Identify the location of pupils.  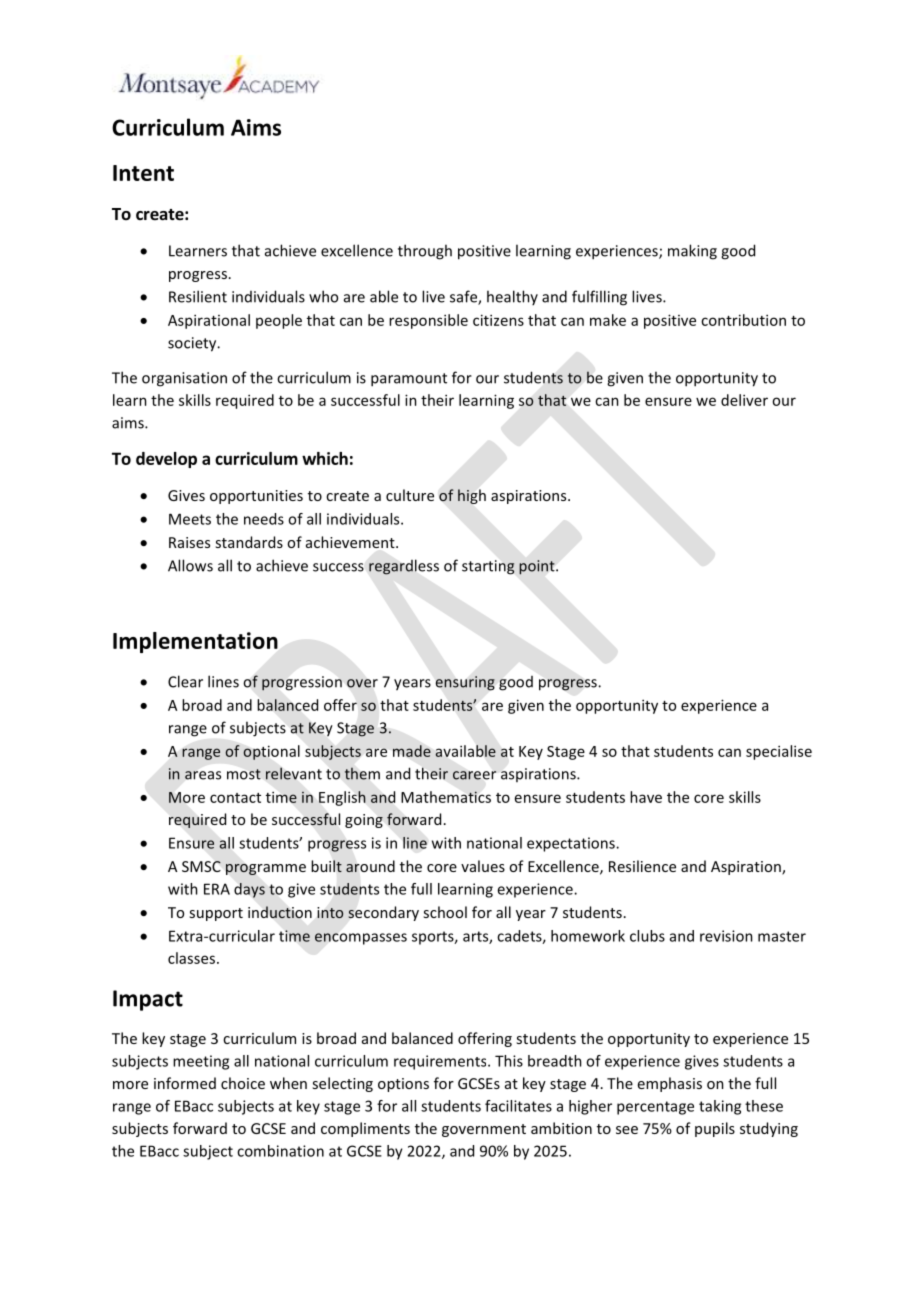
(715, 1129).
